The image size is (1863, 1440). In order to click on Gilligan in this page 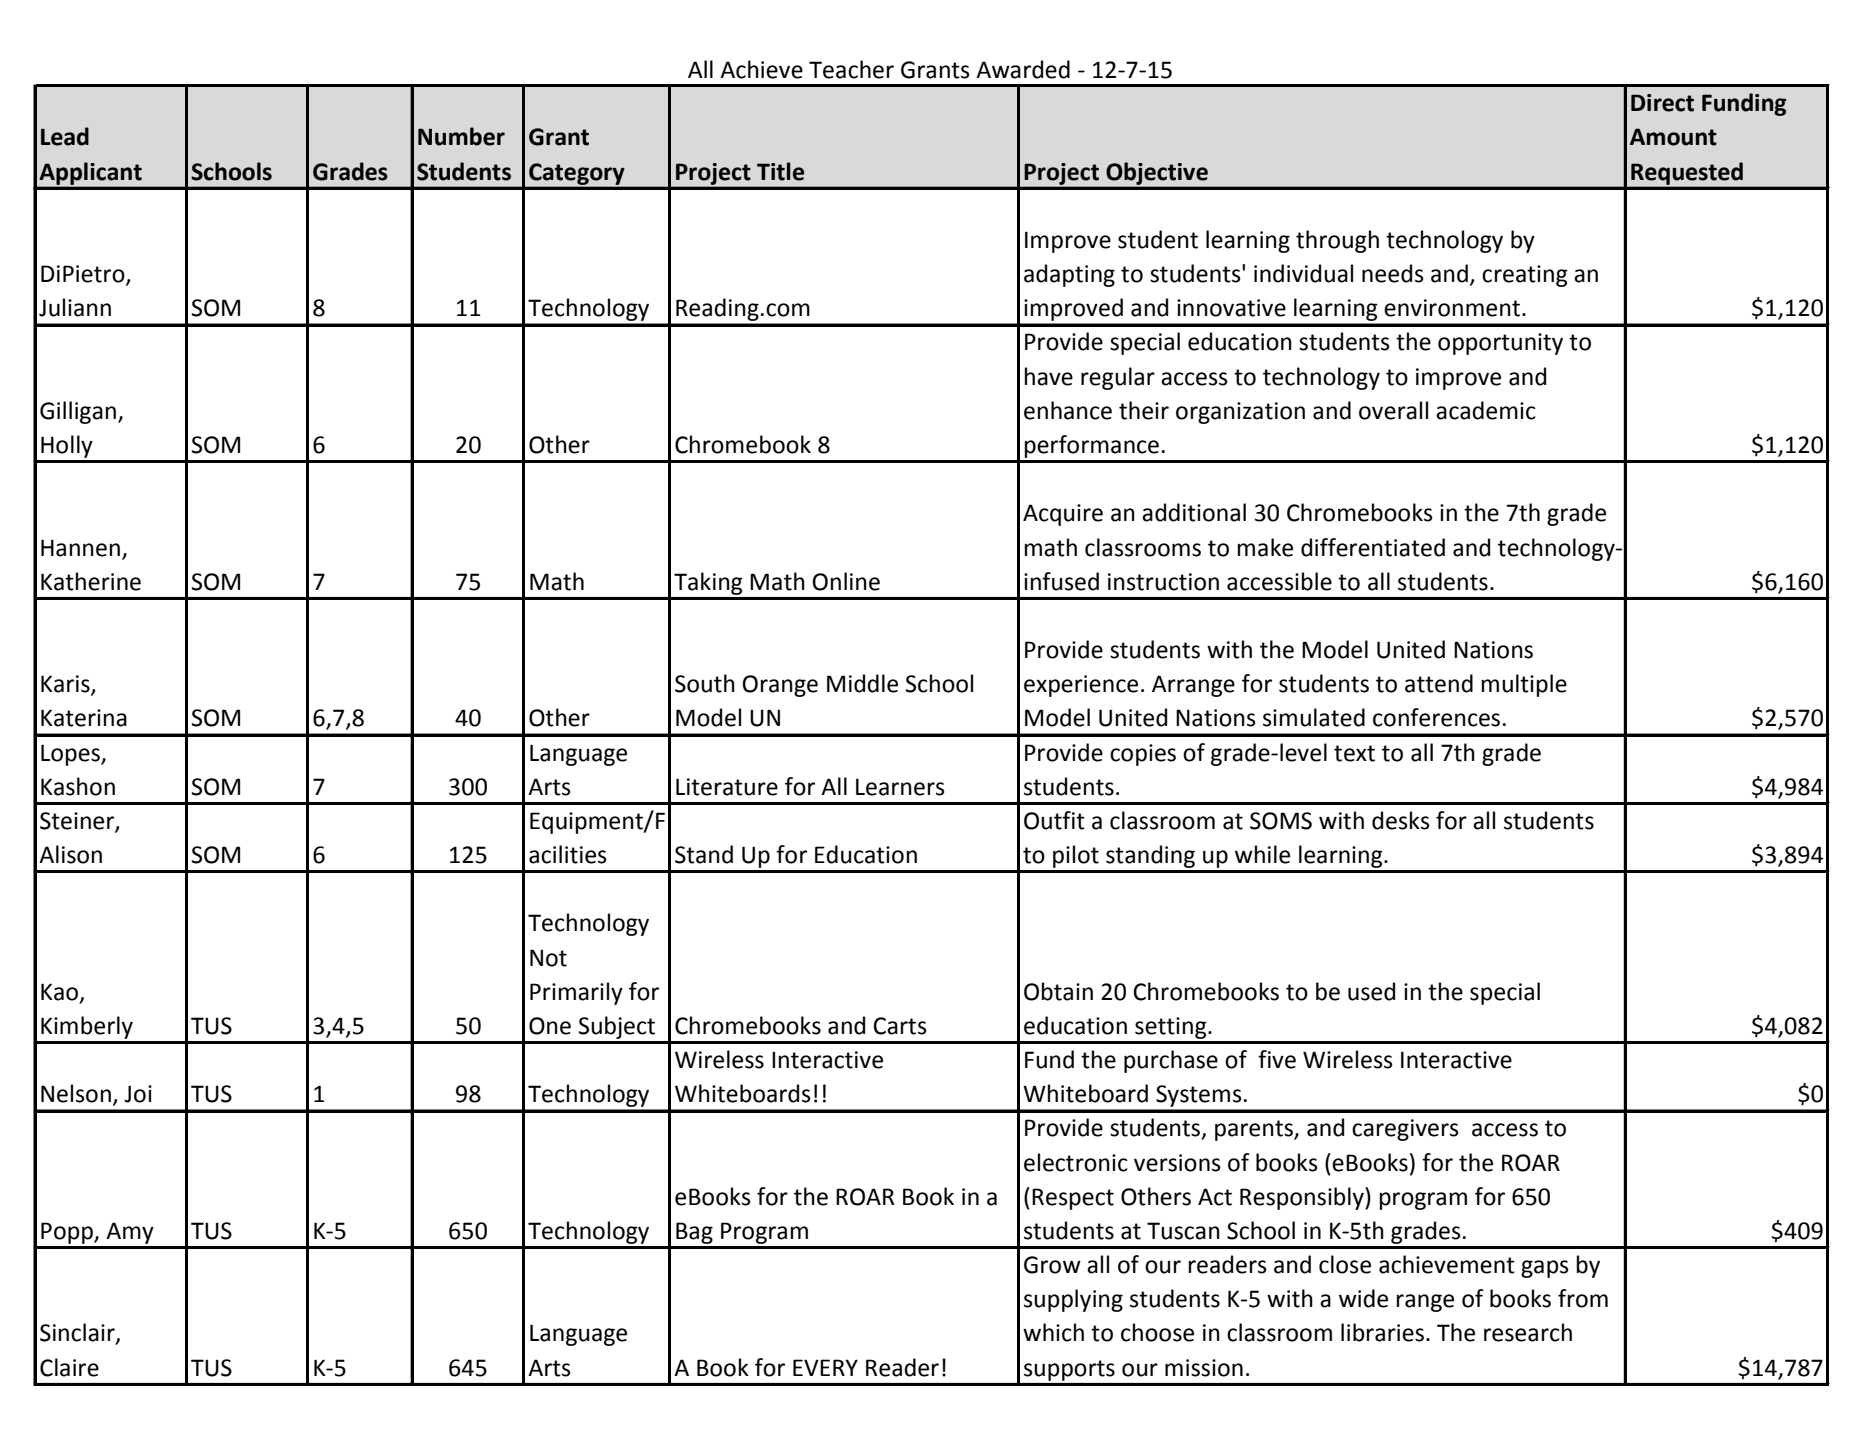, I will do `click(78, 412)`.
